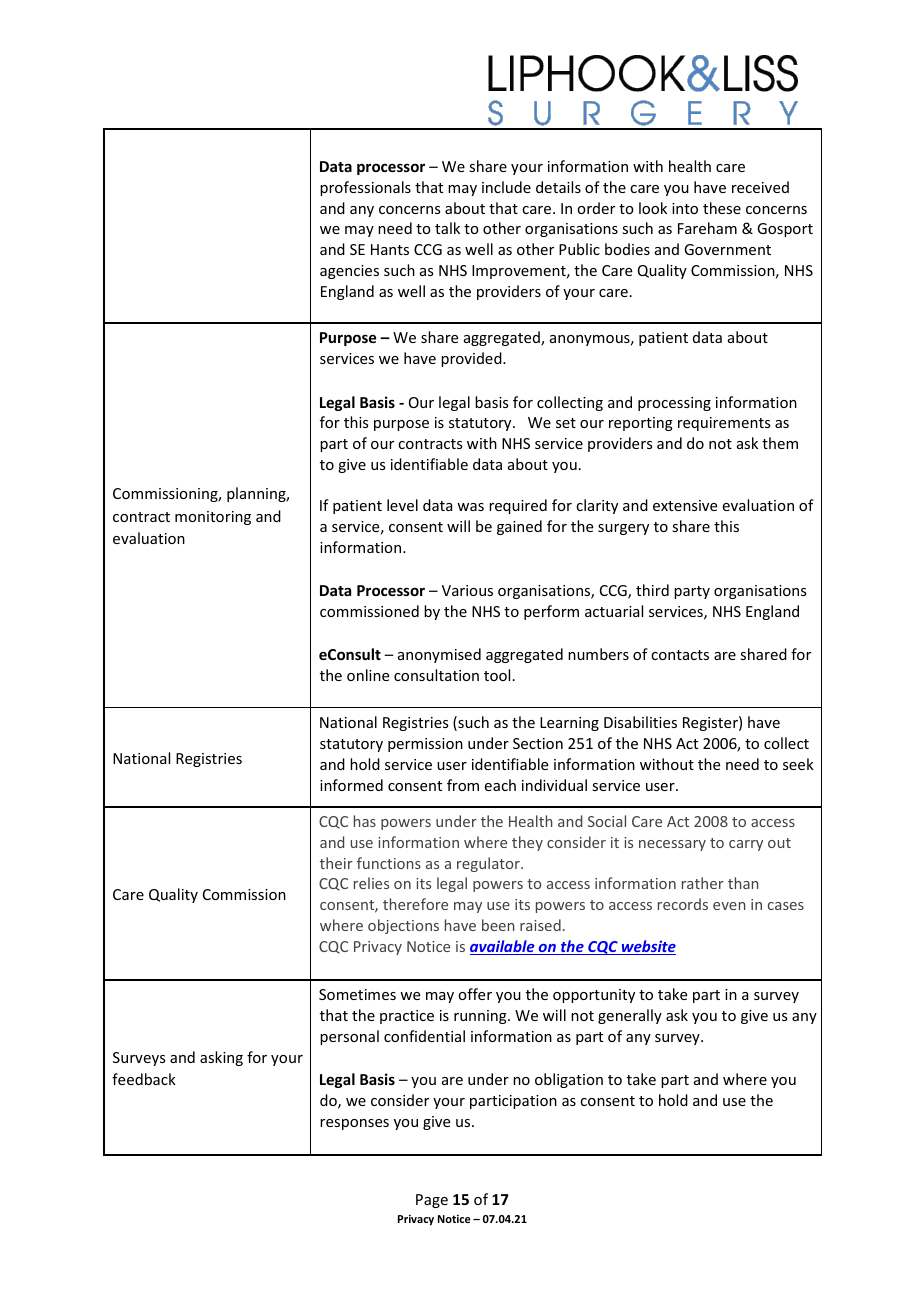 Image resolution: width=924 pixels, height=1308 pixels. Describe the element at coordinates (685, 505) in the screenshot. I see `extensive` at that location.
